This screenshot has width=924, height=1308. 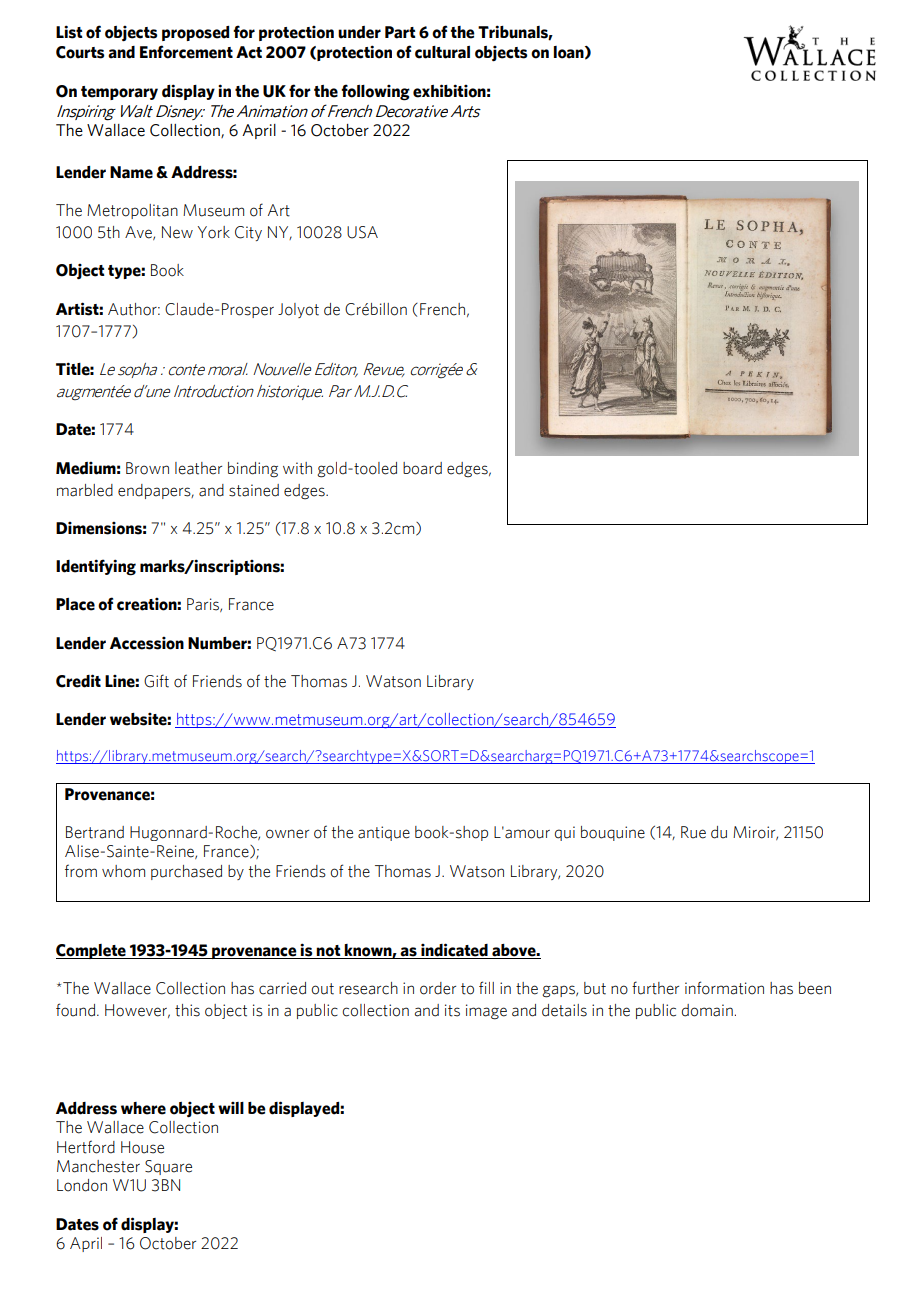 What do you see at coordinates (452, 1010) in the screenshot?
I see `its` at bounding box center [452, 1010].
